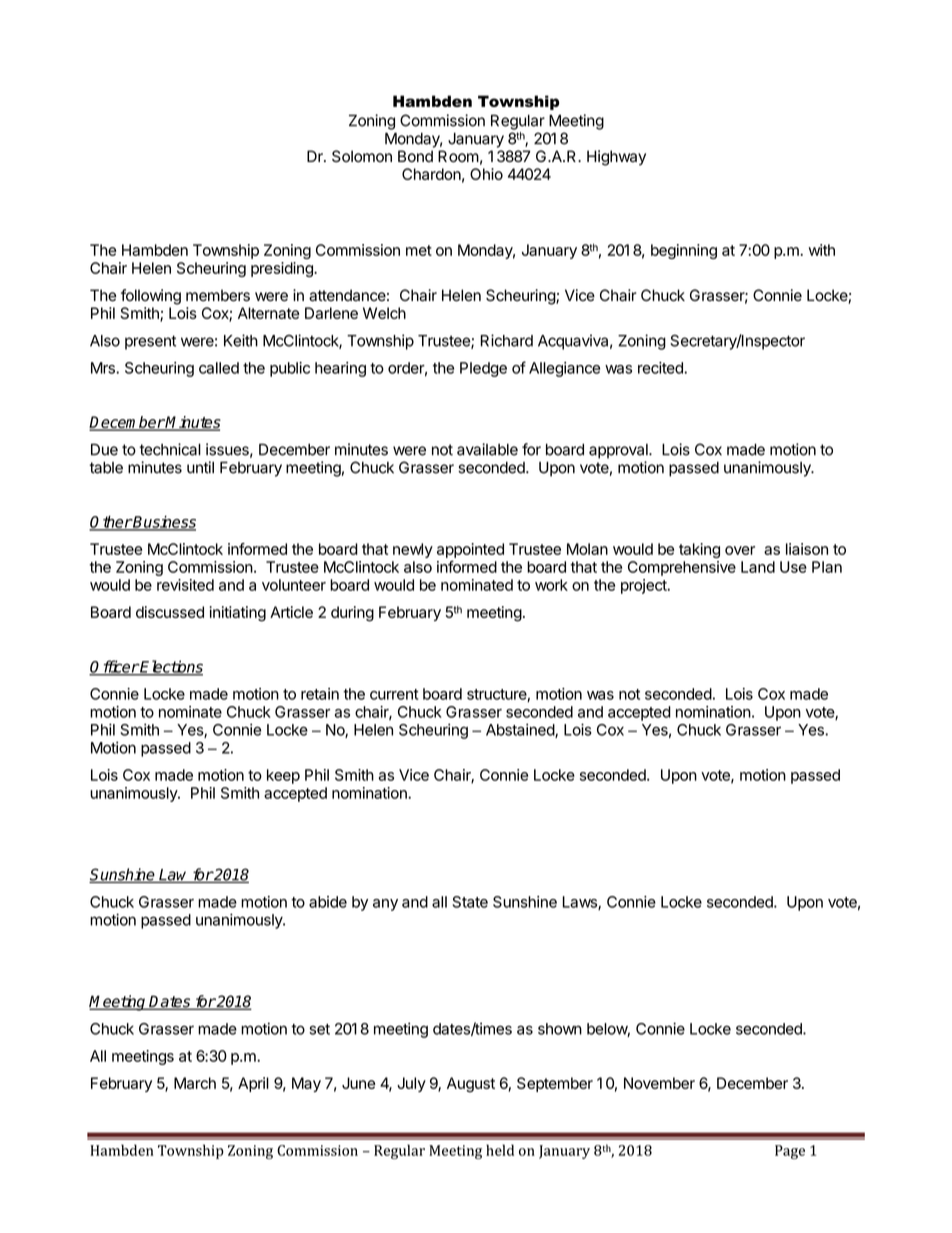  I want to click on Page, so click(790, 1152).
